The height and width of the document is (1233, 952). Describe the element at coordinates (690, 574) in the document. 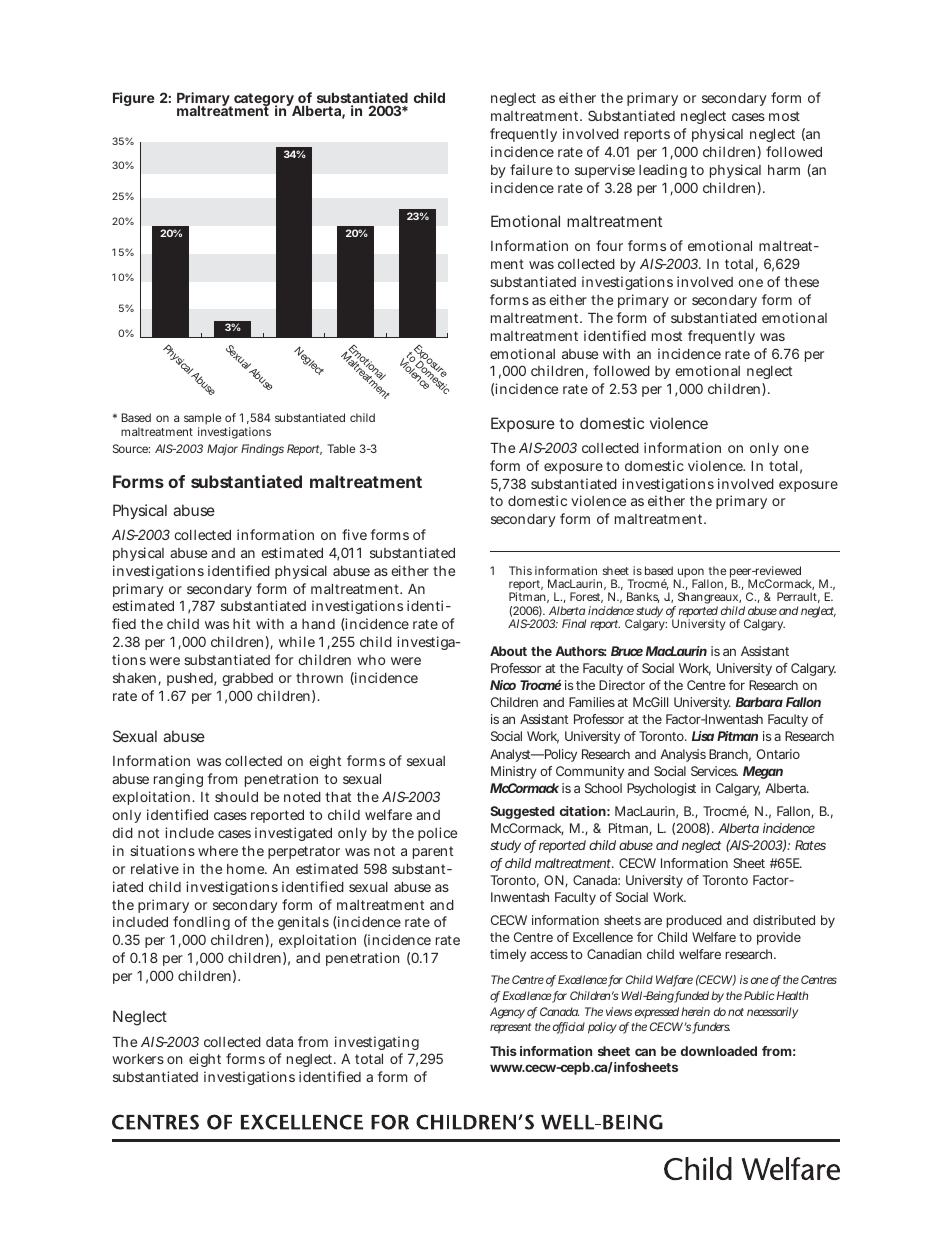

I see `upon` at that location.
